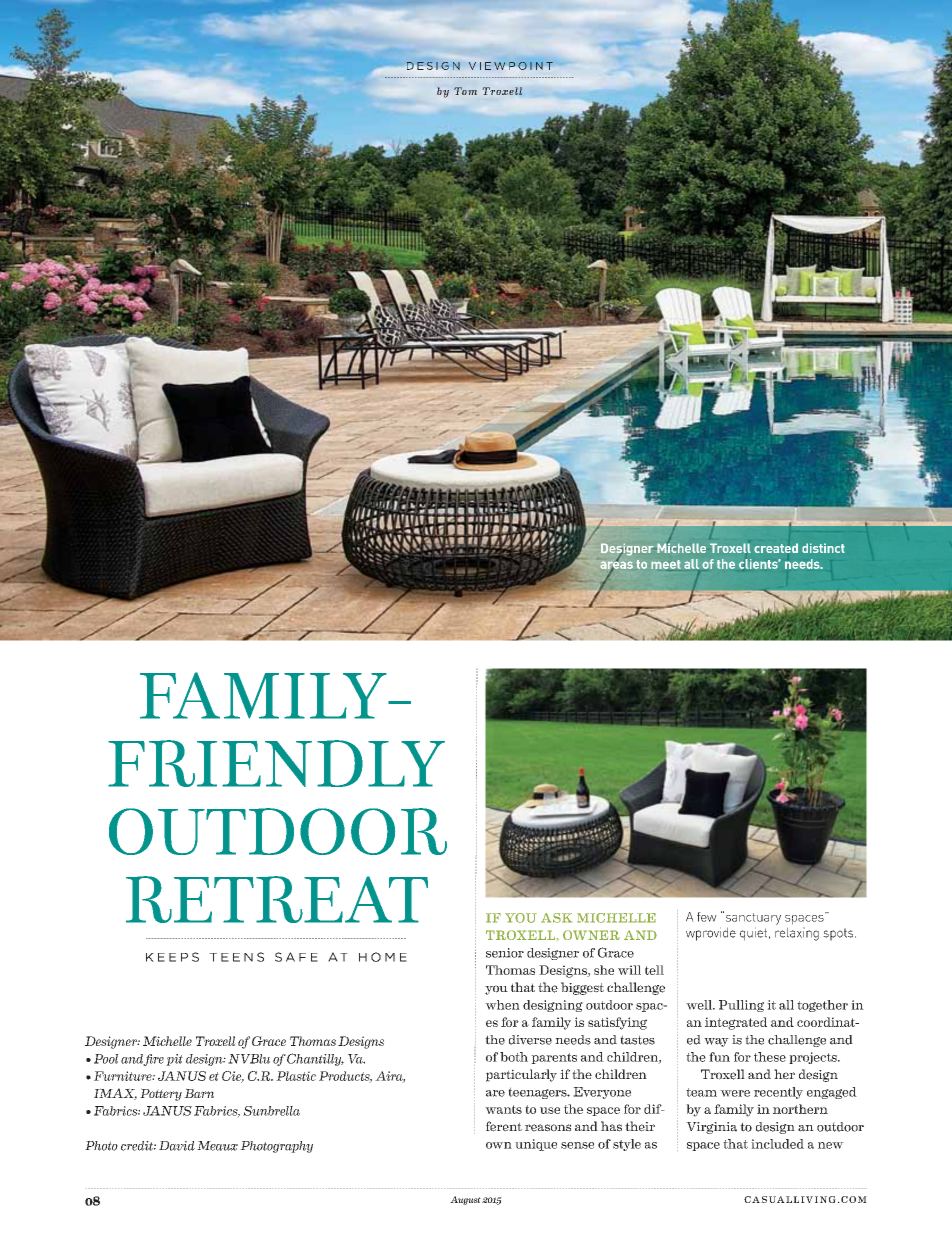 The image size is (952, 1237). I want to click on Tom, so click(465, 91).
